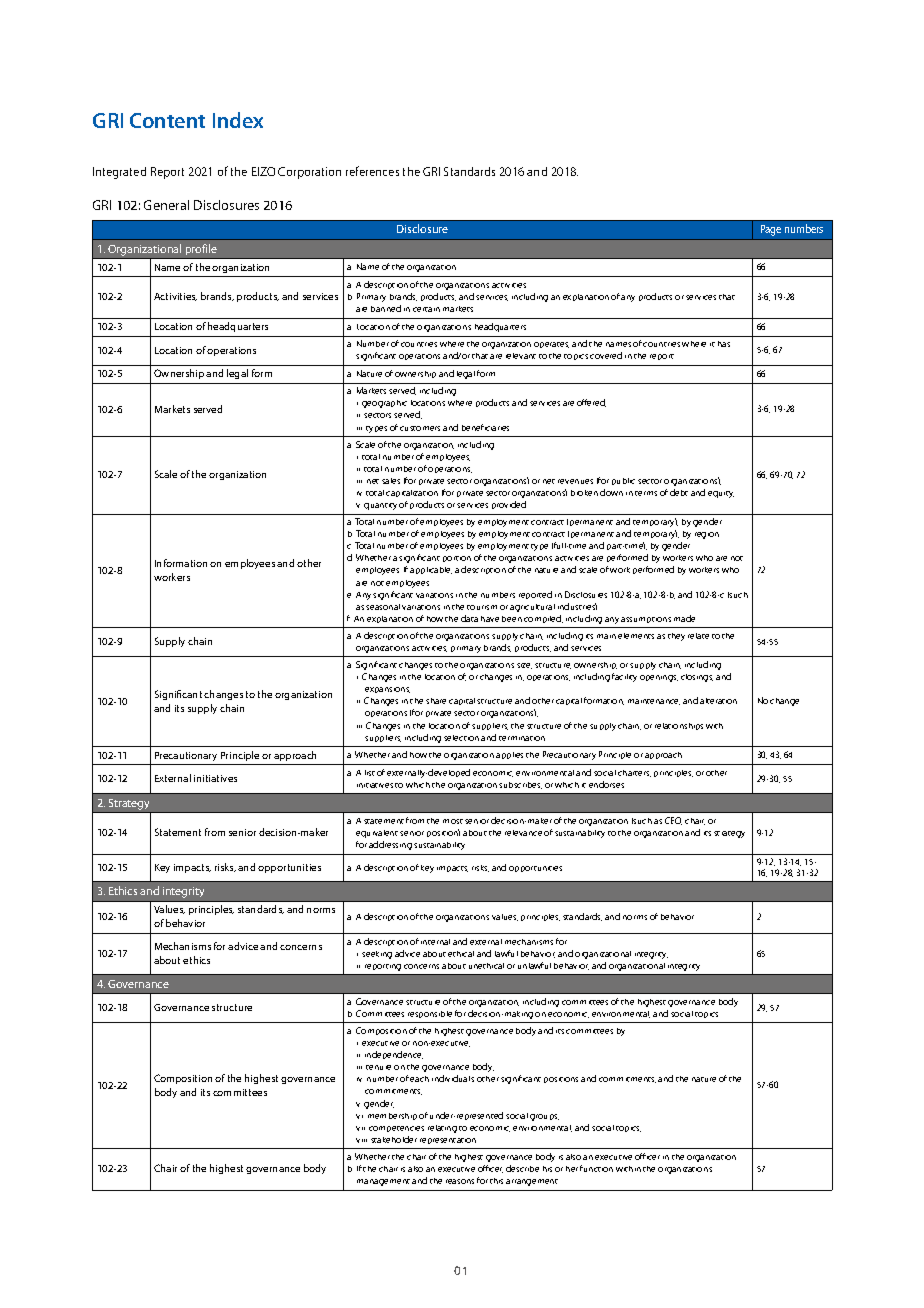 The image size is (924, 1308). I want to click on Page, so click(771, 230).
